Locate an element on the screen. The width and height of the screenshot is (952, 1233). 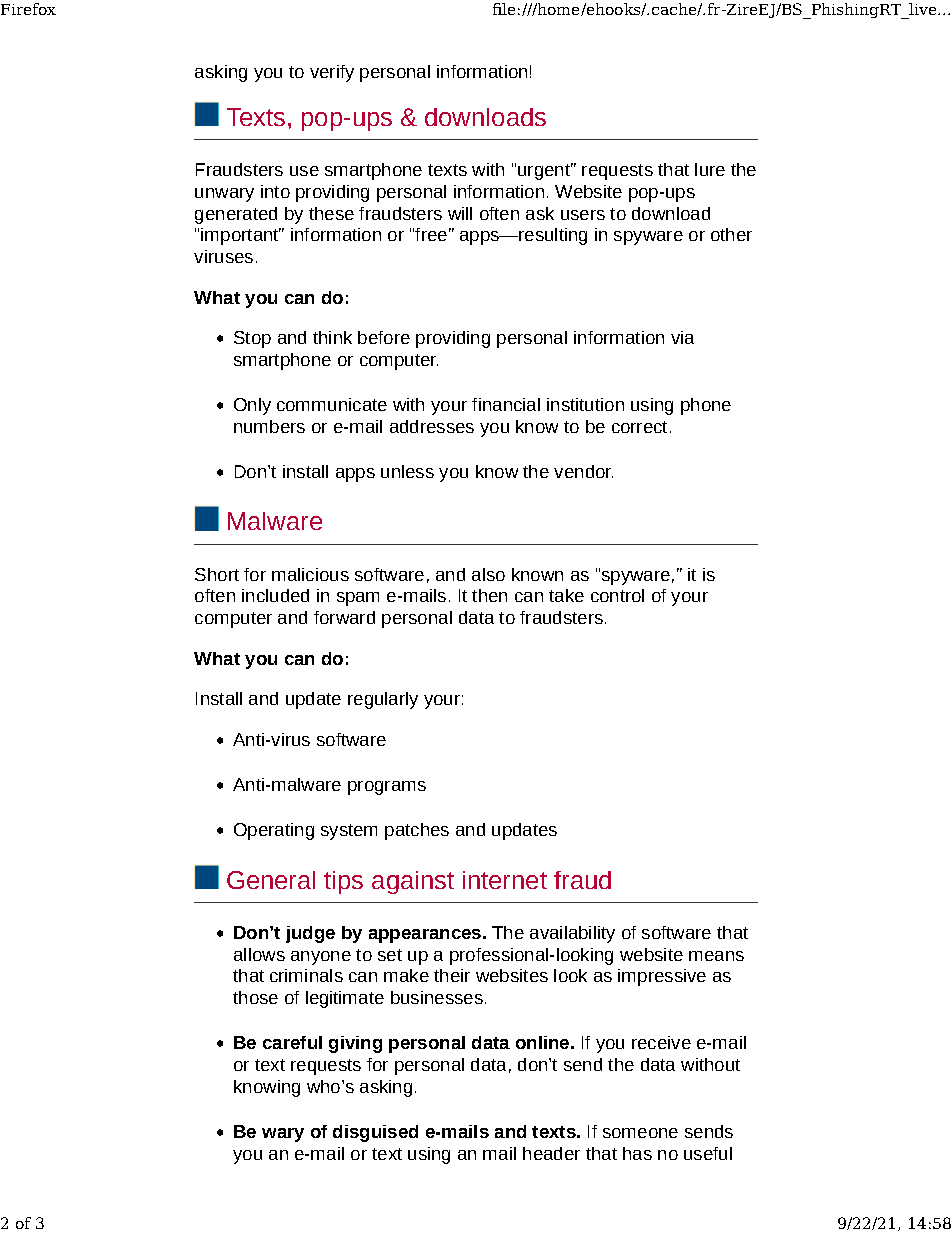
verify is located at coordinates (332, 73).
